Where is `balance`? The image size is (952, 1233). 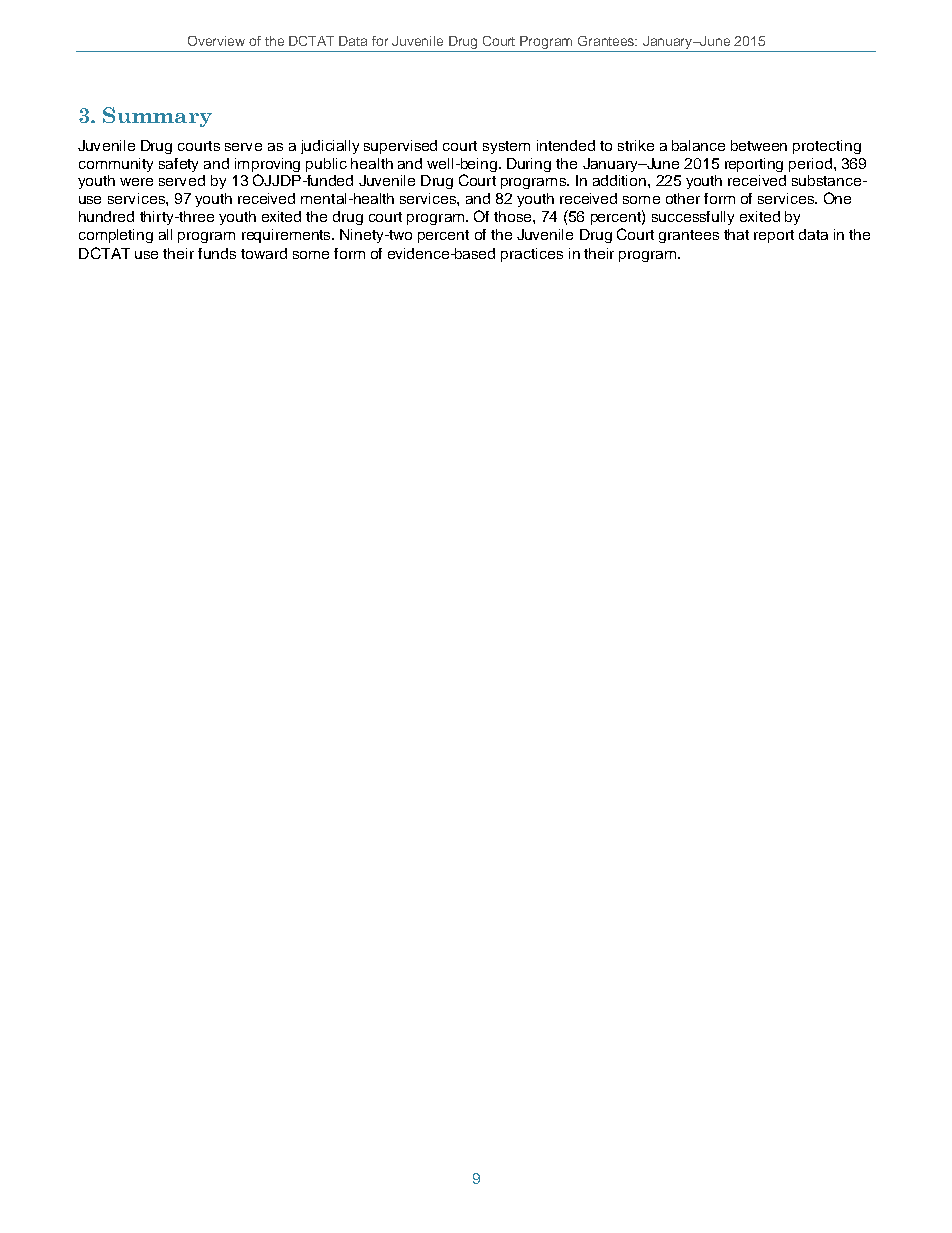 balance is located at coordinates (698, 145).
